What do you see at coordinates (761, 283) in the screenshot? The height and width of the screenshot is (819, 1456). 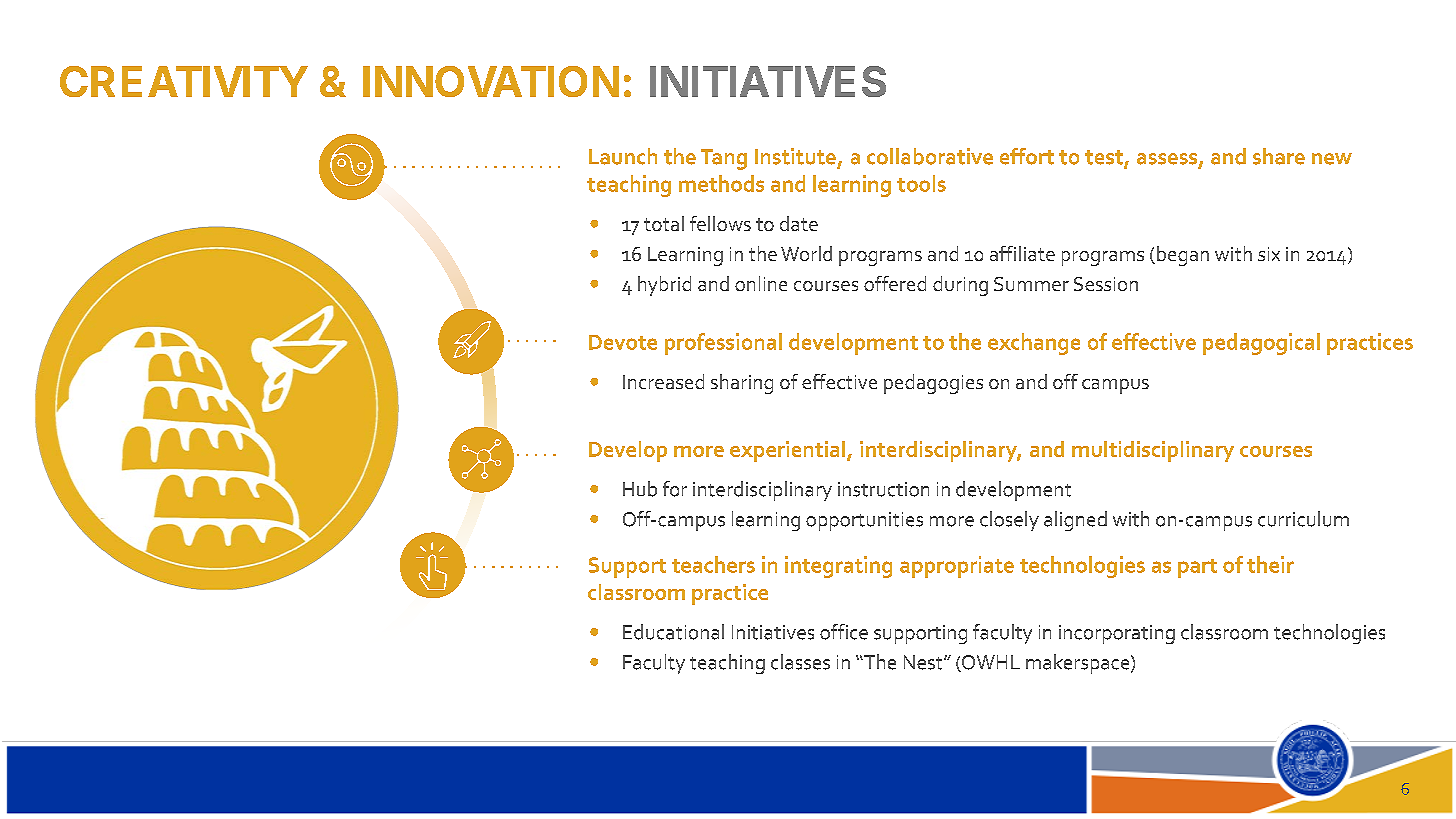 I see `online` at bounding box center [761, 283].
